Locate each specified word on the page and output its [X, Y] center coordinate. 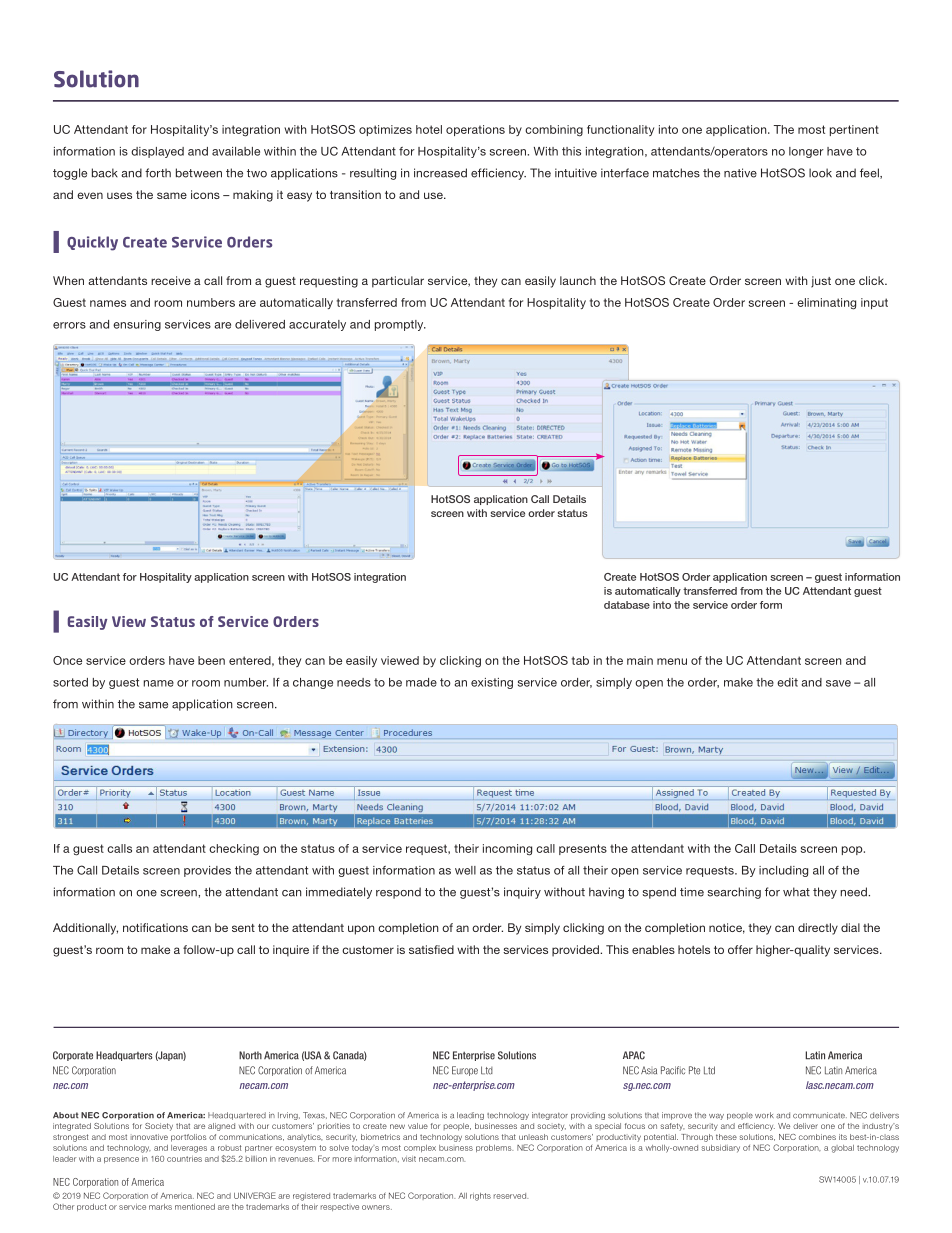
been [211, 660]
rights [480, 1197]
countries [184, 1159]
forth [158, 173]
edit [787, 682]
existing [492, 683]
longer [806, 152]
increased [440, 173]
